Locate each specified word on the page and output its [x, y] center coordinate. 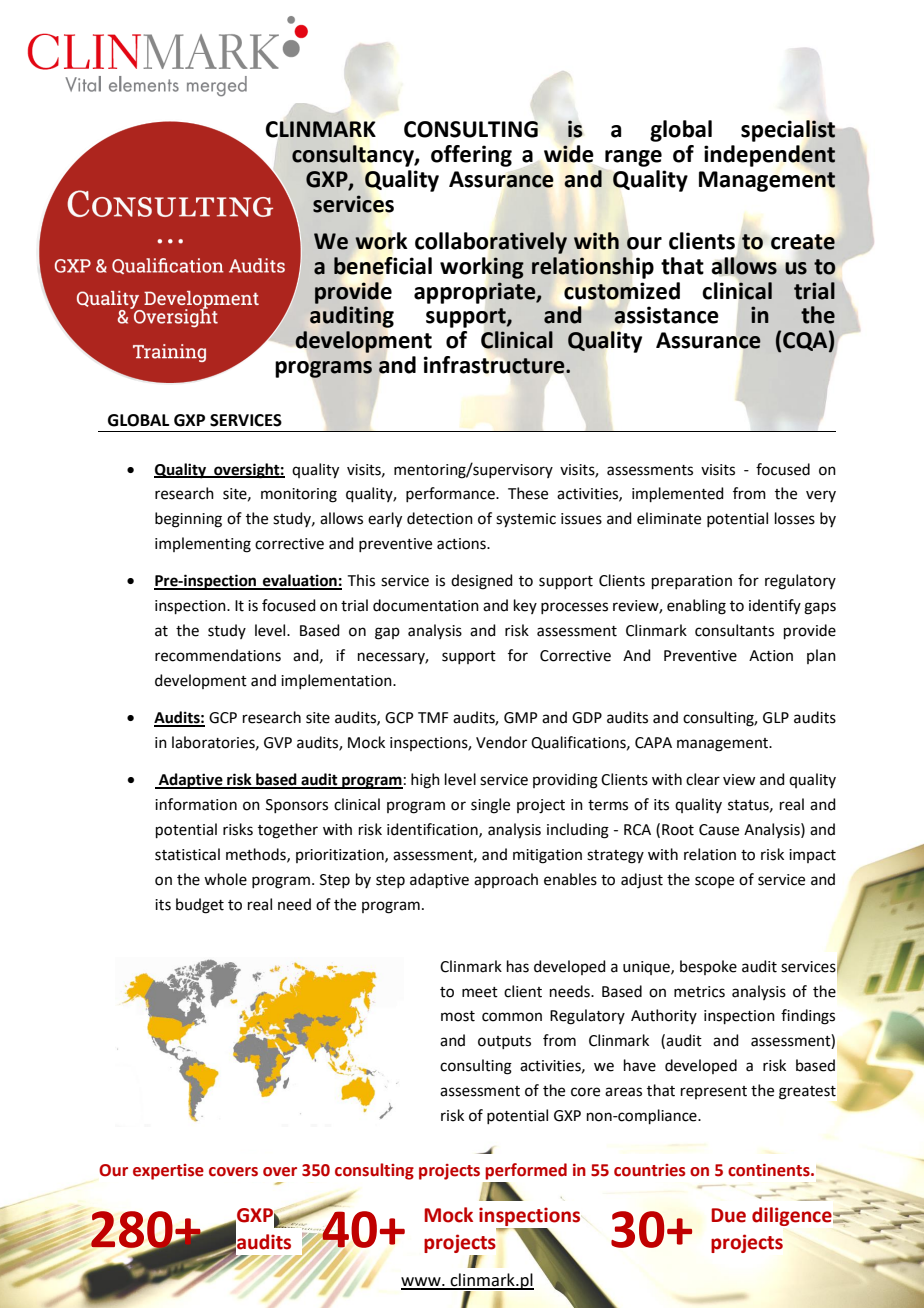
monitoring [299, 495]
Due [728, 1215]
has [518, 966]
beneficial [383, 266]
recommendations [218, 655]
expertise [168, 1172]
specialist [789, 132]
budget [200, 906]
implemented [678, 494]
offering [471, 156]
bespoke [708, 967]
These [528, 493]
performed [526, 1171]
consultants [734, 630]
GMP [521, 718]
